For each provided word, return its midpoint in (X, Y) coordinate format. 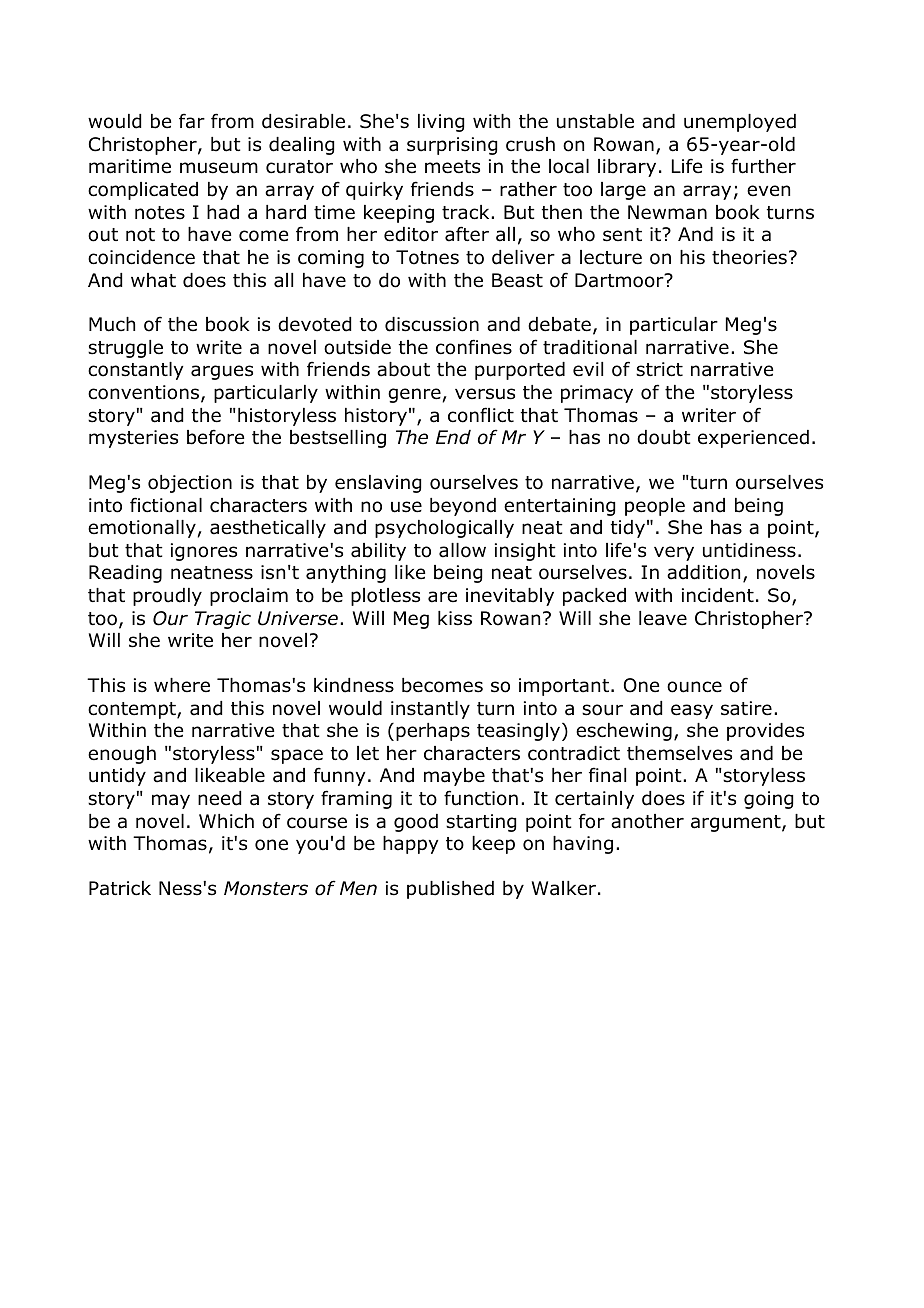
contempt (133, 710)
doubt (664, 437)
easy (692, 711)
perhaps (433, 732)
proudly (167, 597)
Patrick (120, 888)
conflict (481, 415)
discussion (432, 324)
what (153, 280)
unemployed (740, 123)
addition (703, 572)
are (442, 597)
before (215, 437)
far (192, 121)
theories (749, 257)
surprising (452, 146)
